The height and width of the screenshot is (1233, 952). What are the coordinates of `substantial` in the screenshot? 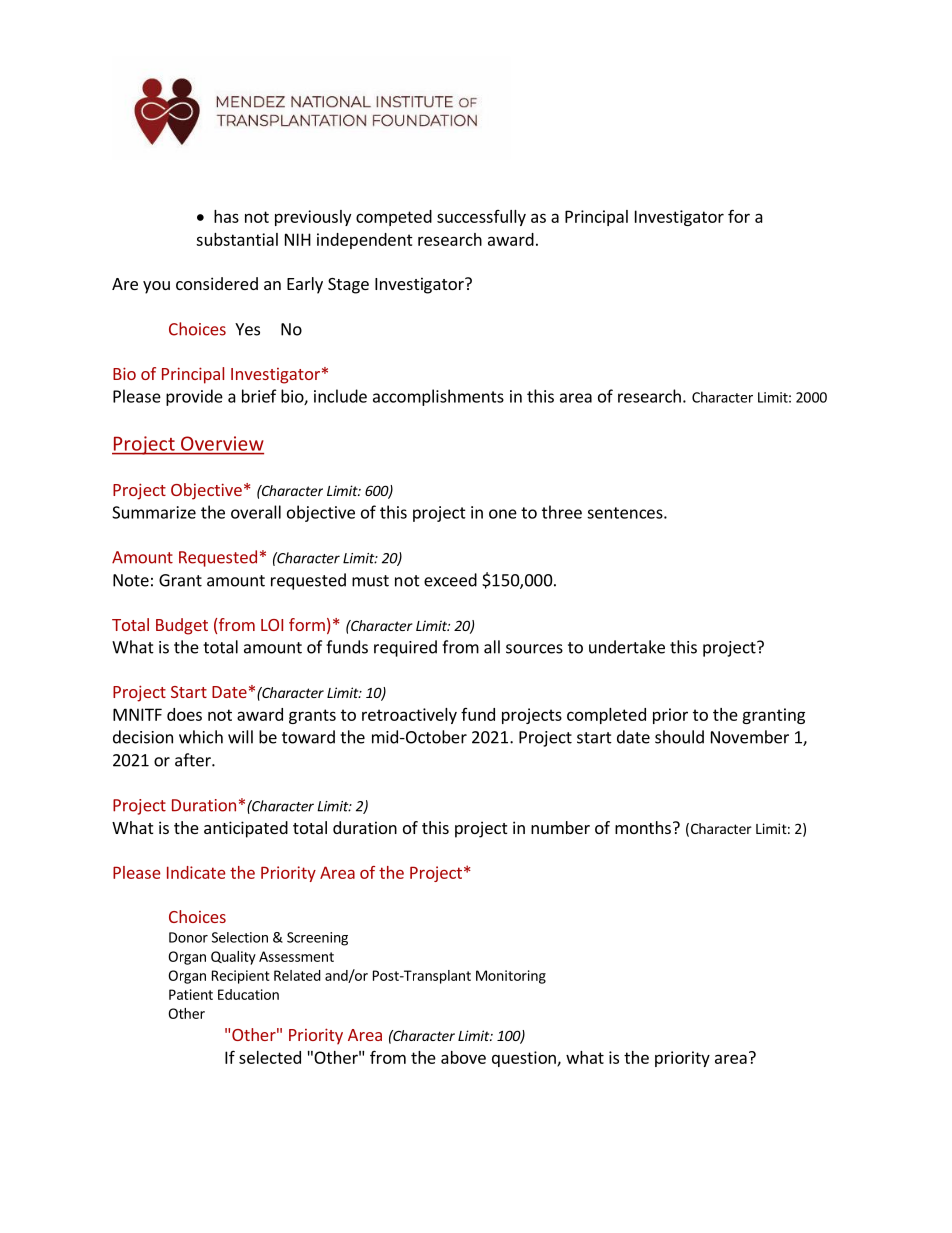 It's located at (237, 239).
